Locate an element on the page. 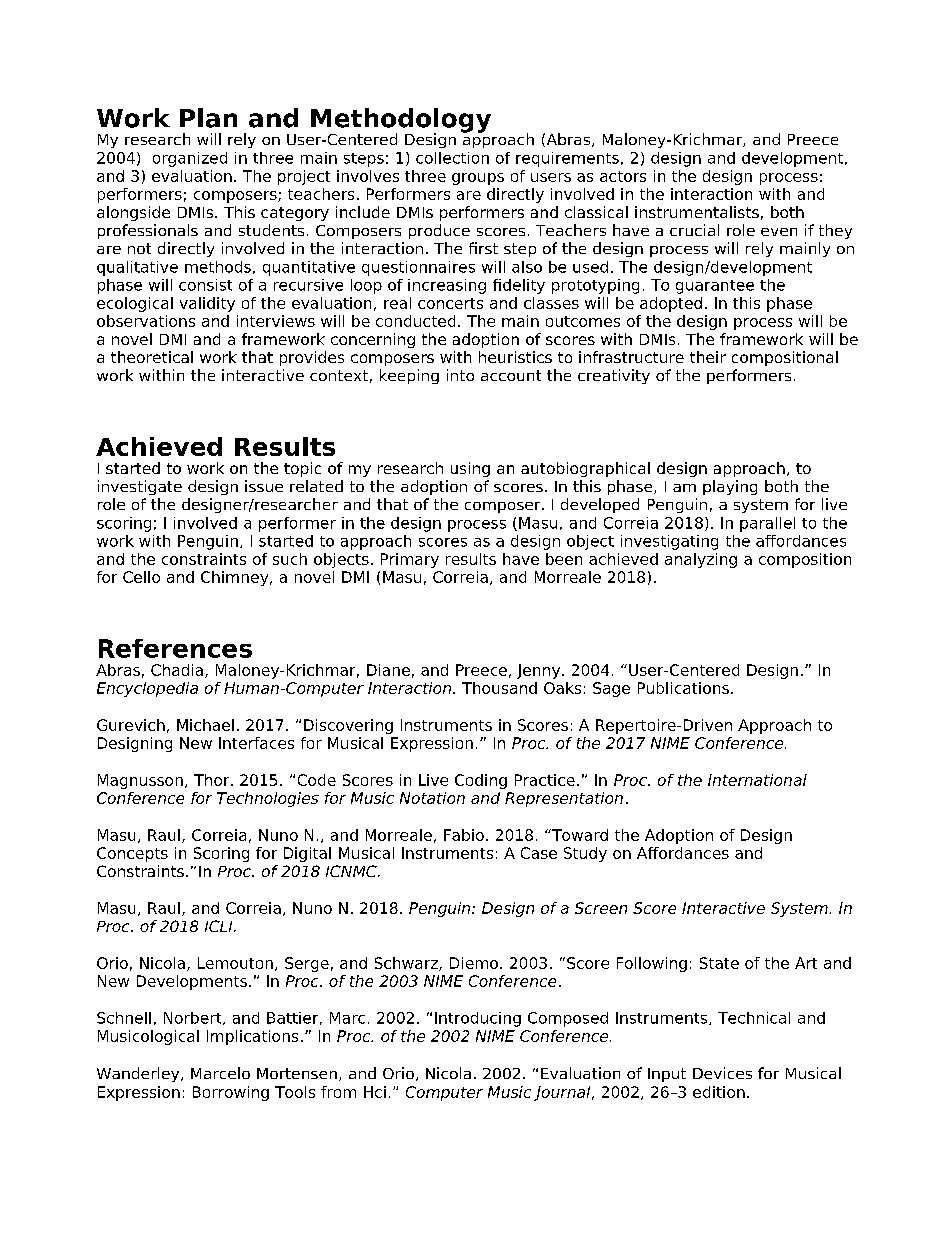 Image resolution: width=952 pixels, height=1233 pixels. Borrowing is located at coordinates (231, 1093).
